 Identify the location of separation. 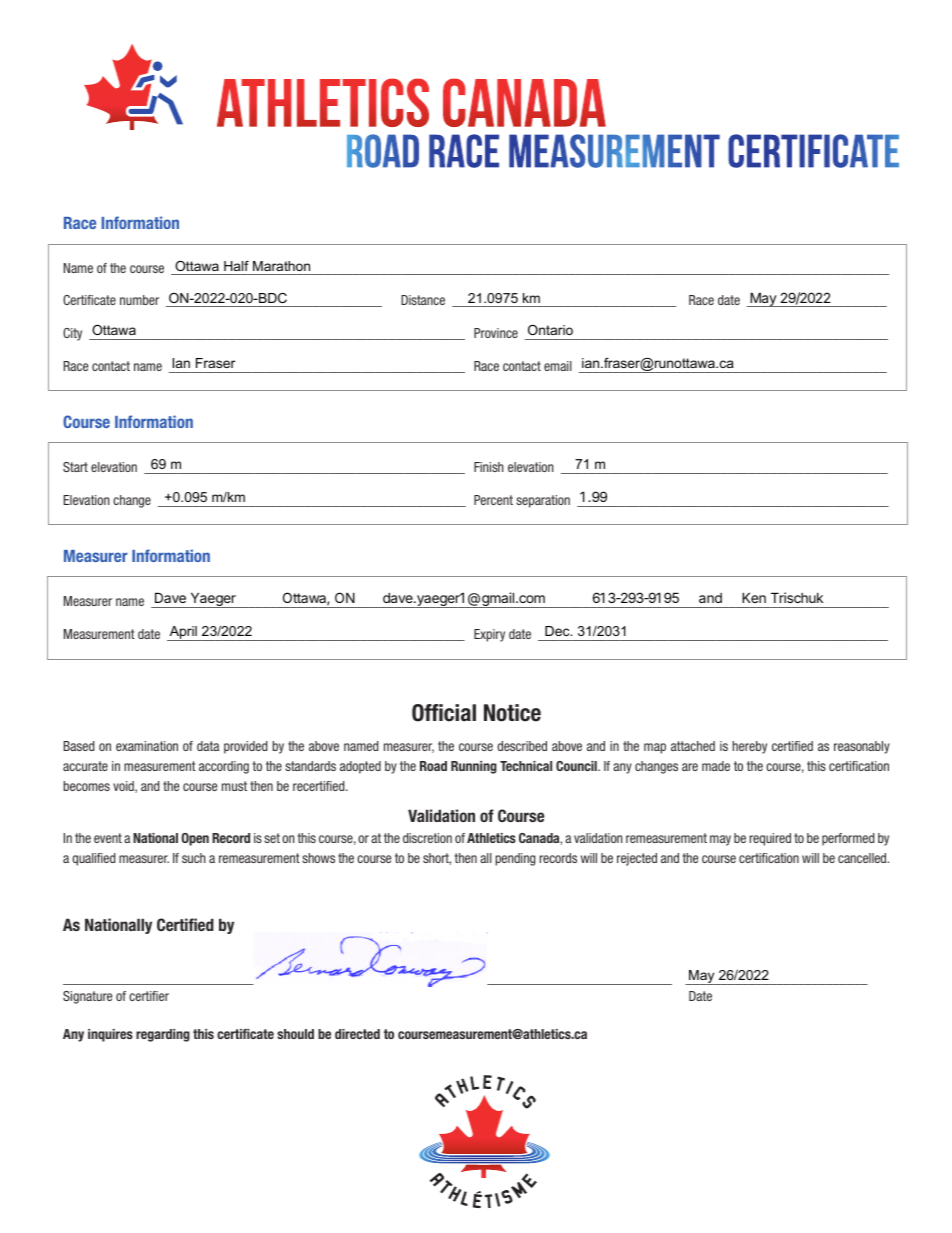
(543, 501).
